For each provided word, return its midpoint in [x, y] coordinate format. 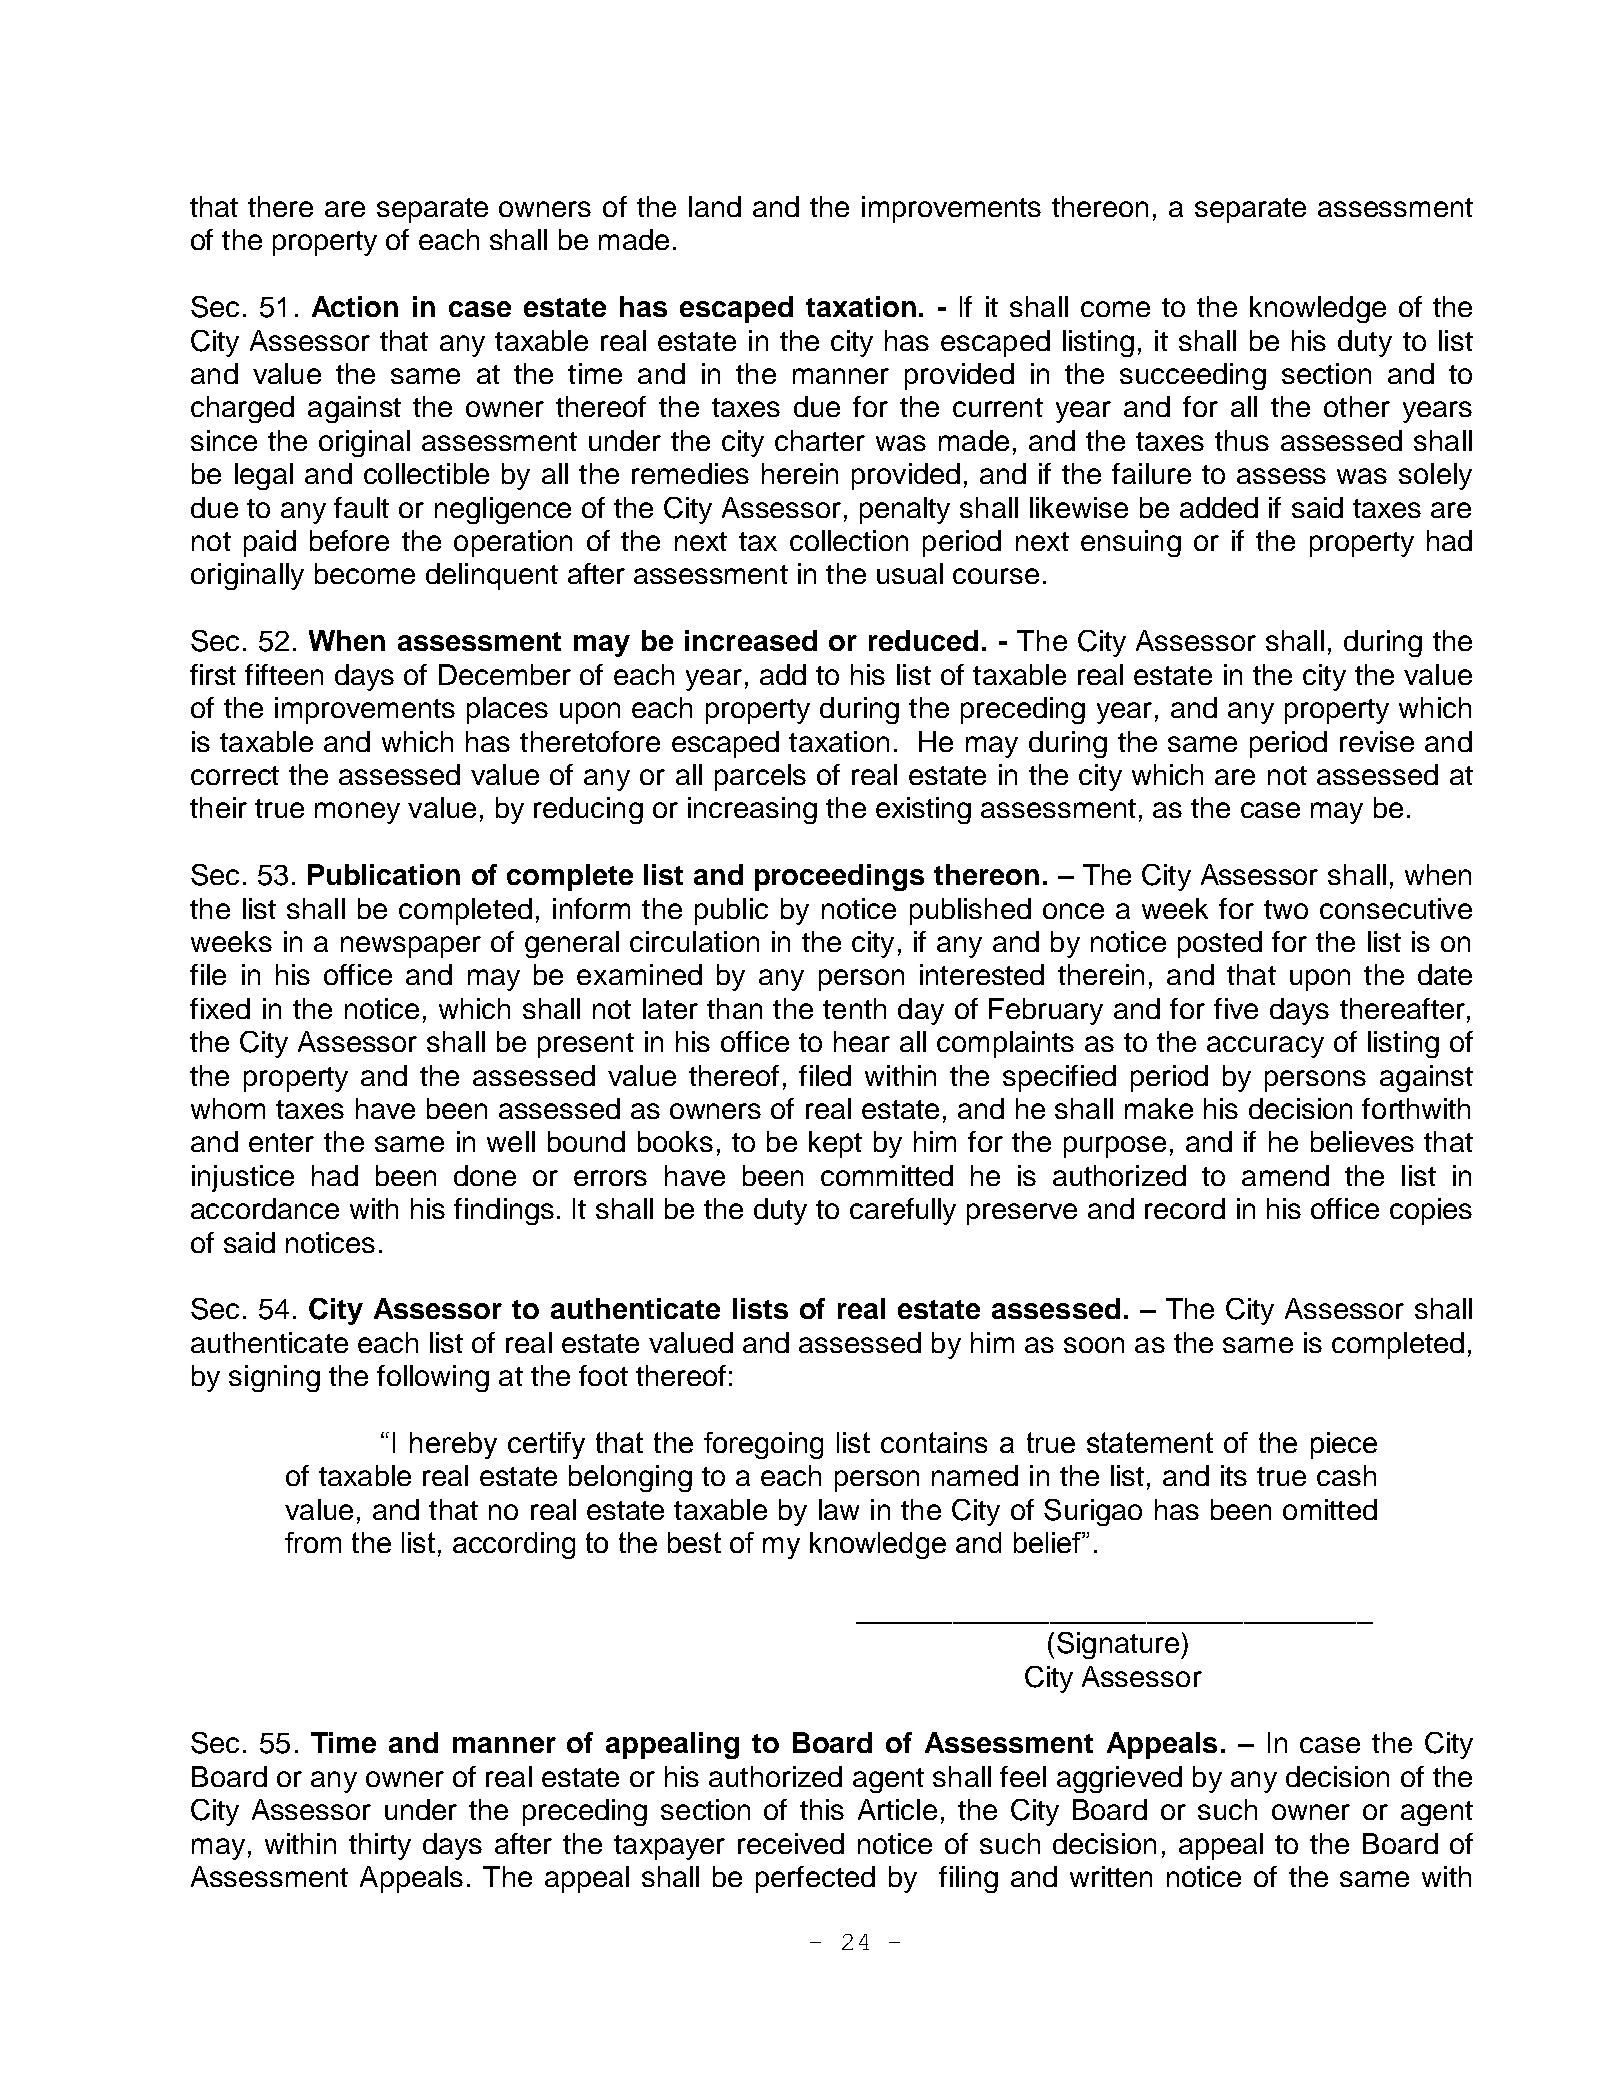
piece [1344, 1445]
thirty [380, 1846]
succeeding [1193, 376]
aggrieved [1119, 1779]
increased [751, 640]
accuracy [1265, 1047]
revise [1377, 741]
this [822, 1809]
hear [862, 1041]
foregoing [763, 1445]
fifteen [284, 674]
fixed [220, 1008]
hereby [453, 1445]
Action [355, 306]
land [715, 206]
